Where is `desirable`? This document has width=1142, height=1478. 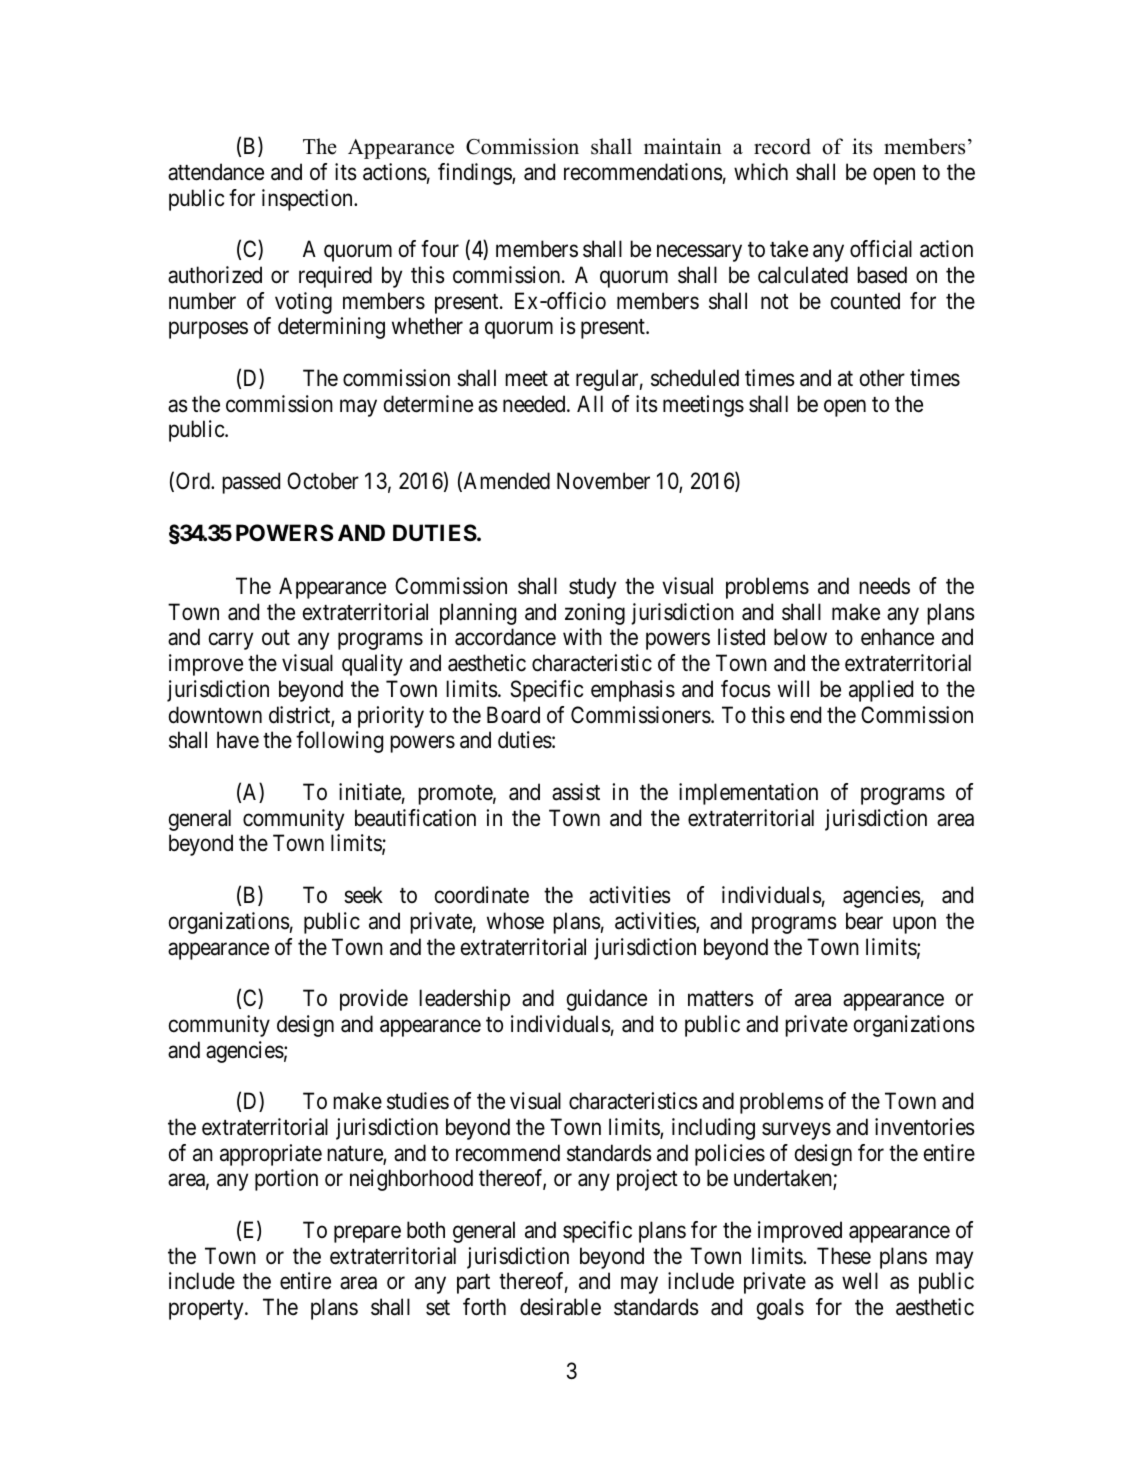 desirable is located at coordinates (560, 1307).
